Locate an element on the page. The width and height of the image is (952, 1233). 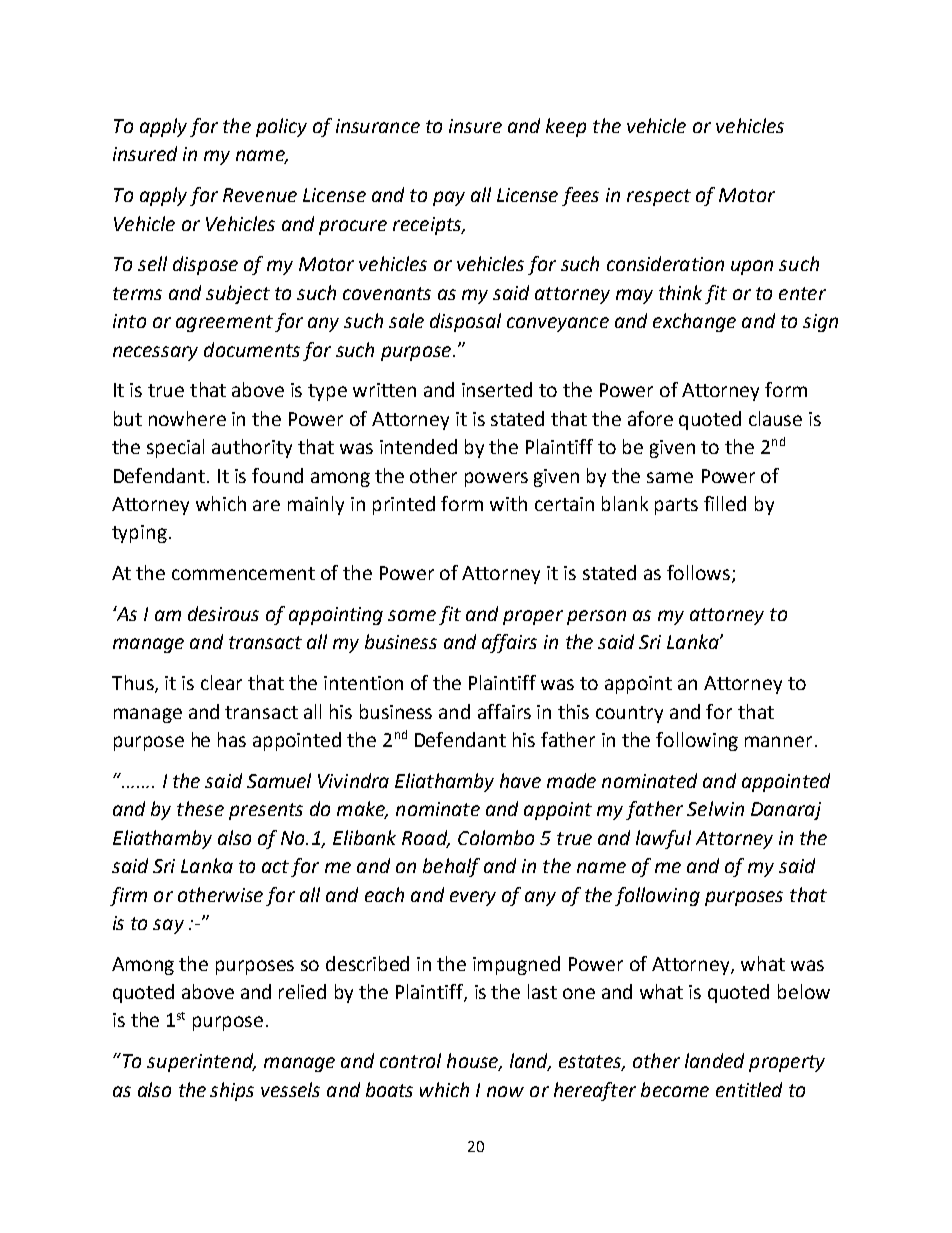
clear is located at coordinates (221, 682).
